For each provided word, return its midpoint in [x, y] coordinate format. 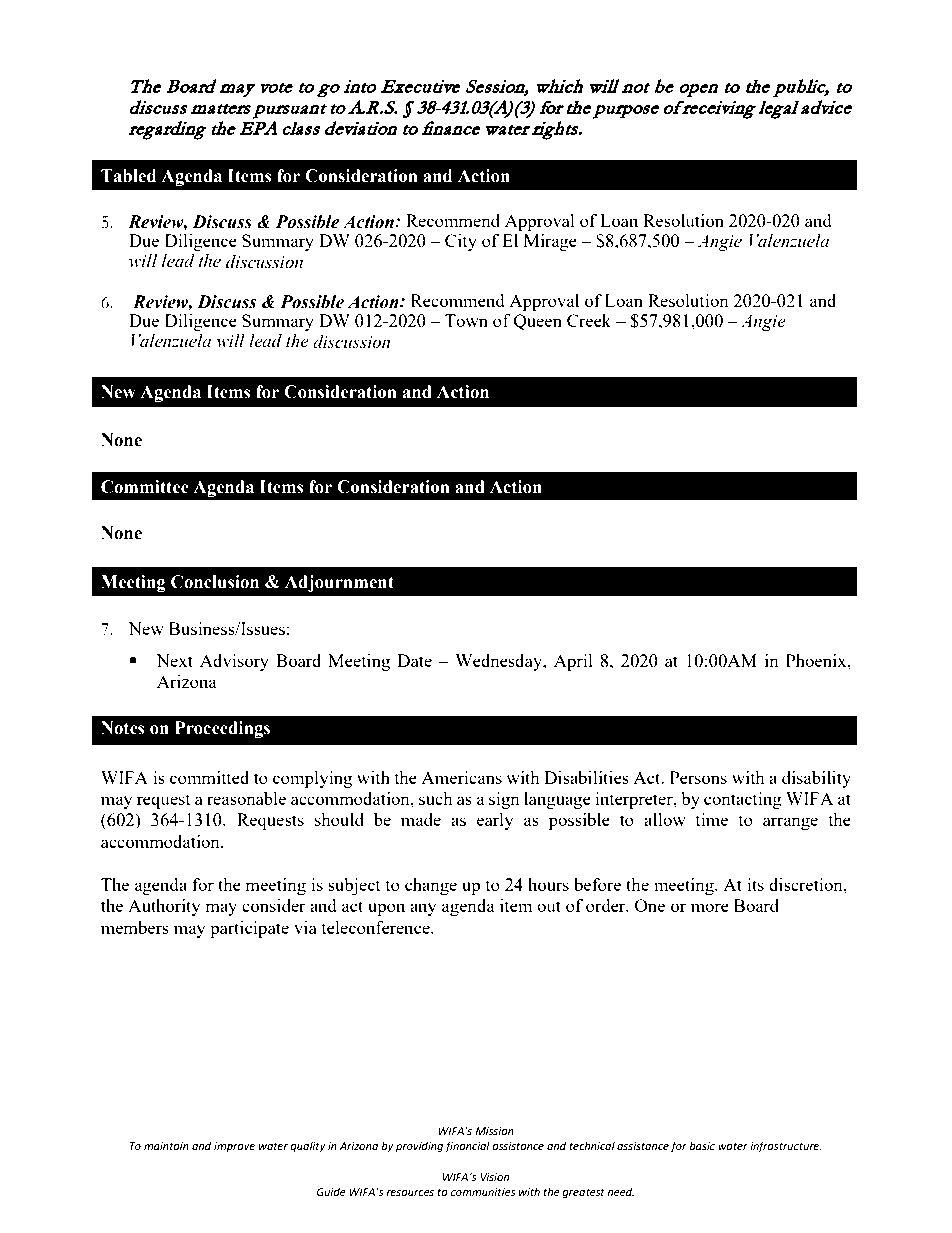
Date [414, 660]
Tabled [128, 176]
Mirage [550, 242]
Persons [698, 777]
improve [234, 1147]
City [461, 242]
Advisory [234, 662]
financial [467, 1147]
